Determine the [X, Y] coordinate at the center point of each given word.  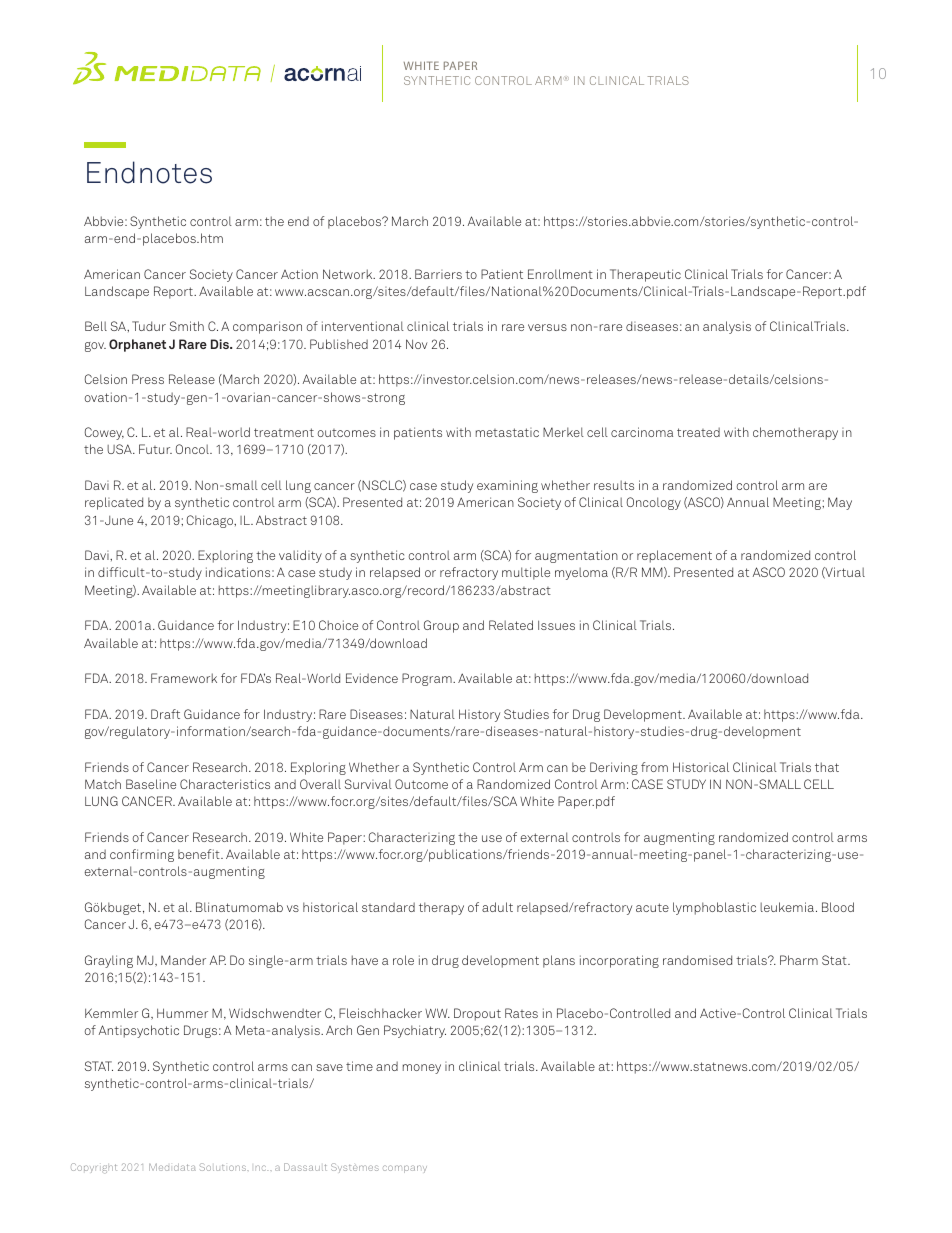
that [827, 767]
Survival [368, 784]
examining [507, 486]
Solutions [224, 1167]
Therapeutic [645, 275]
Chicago [211, 521]
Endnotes [149, 172]
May [840, 503]
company [405, 1169]
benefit [200, 854]
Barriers [438, 274]
